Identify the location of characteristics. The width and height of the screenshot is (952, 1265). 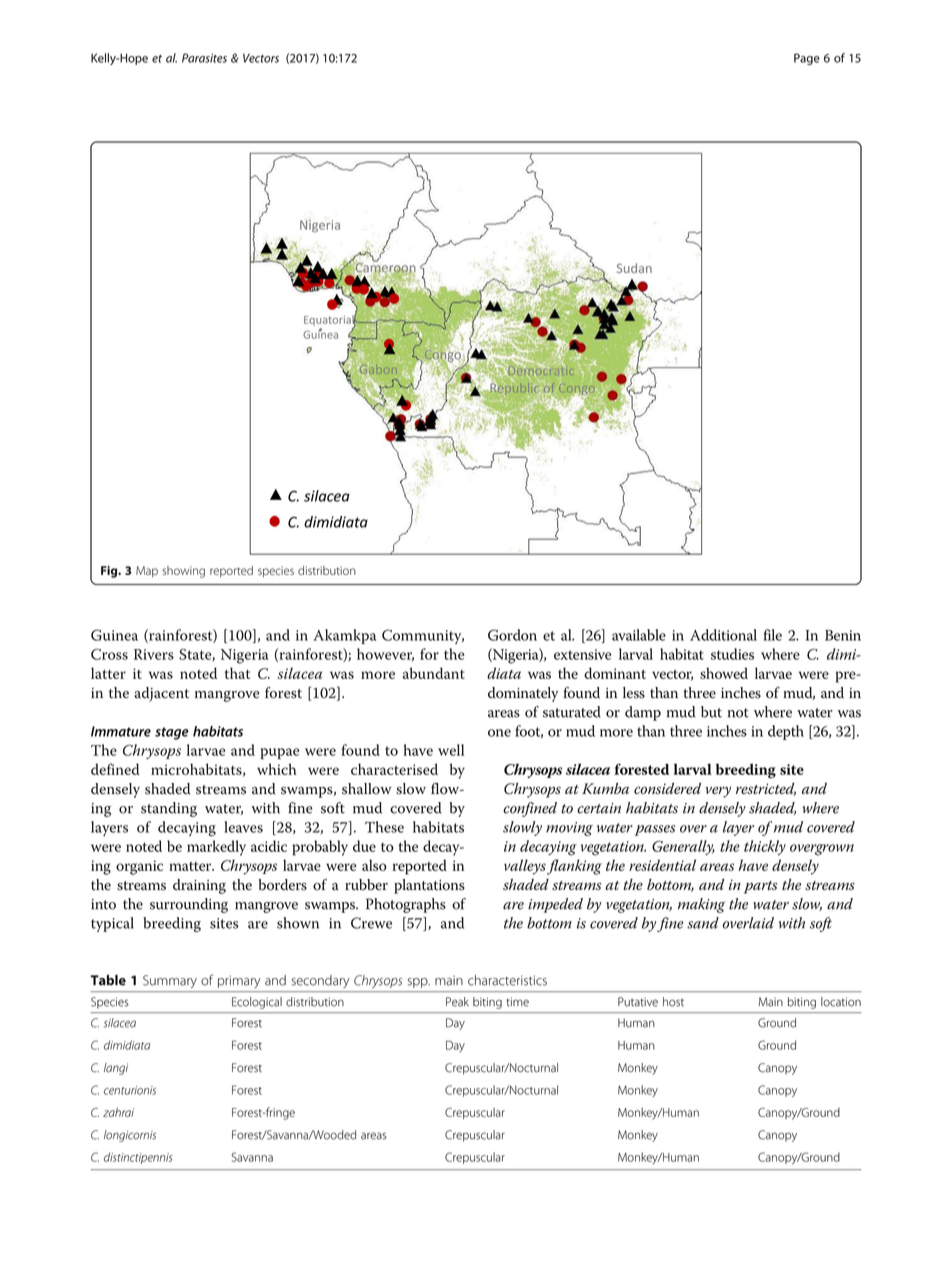
(507, 980).
